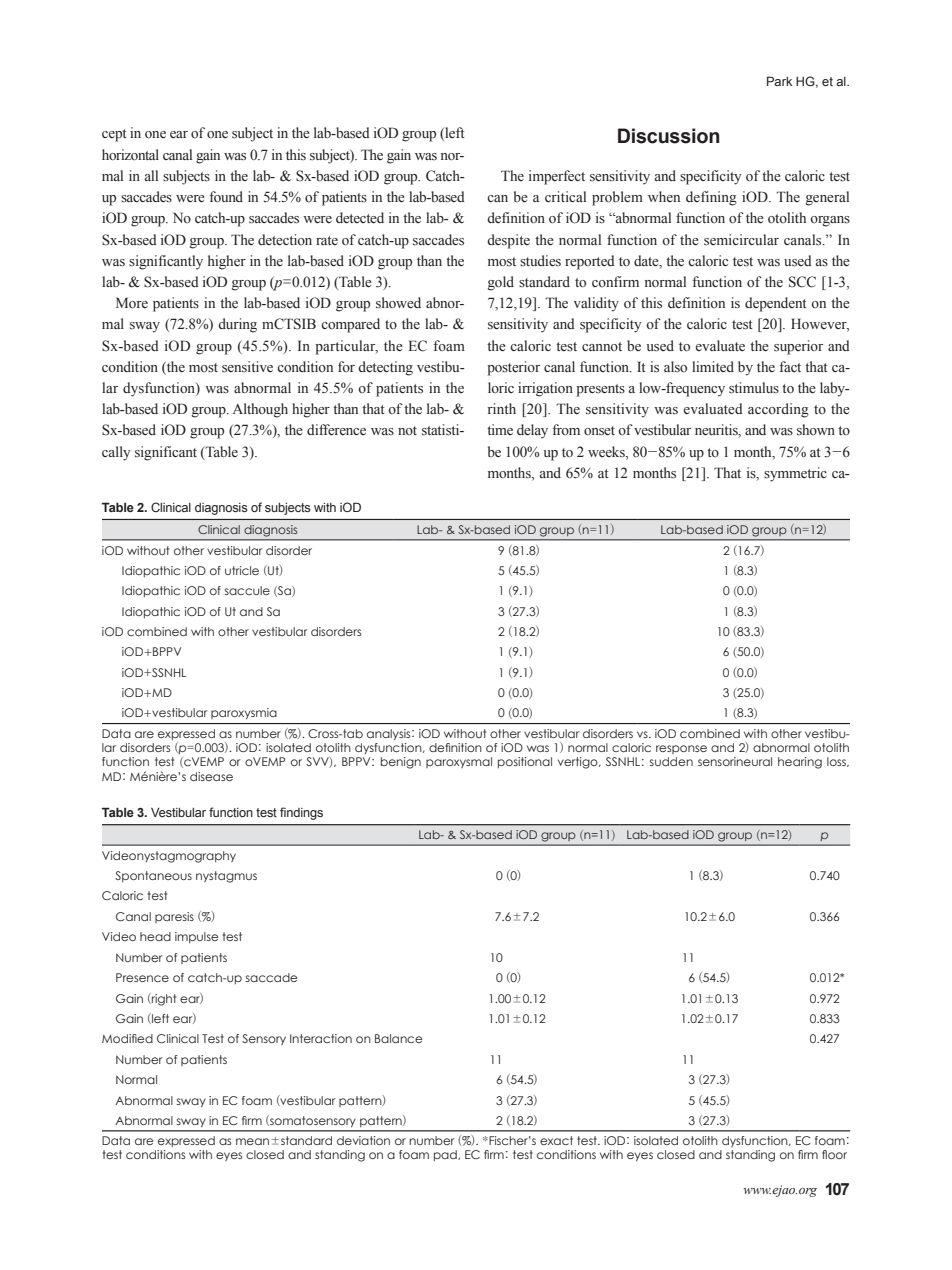  I want to click on Modified, so click(127, 1038).
